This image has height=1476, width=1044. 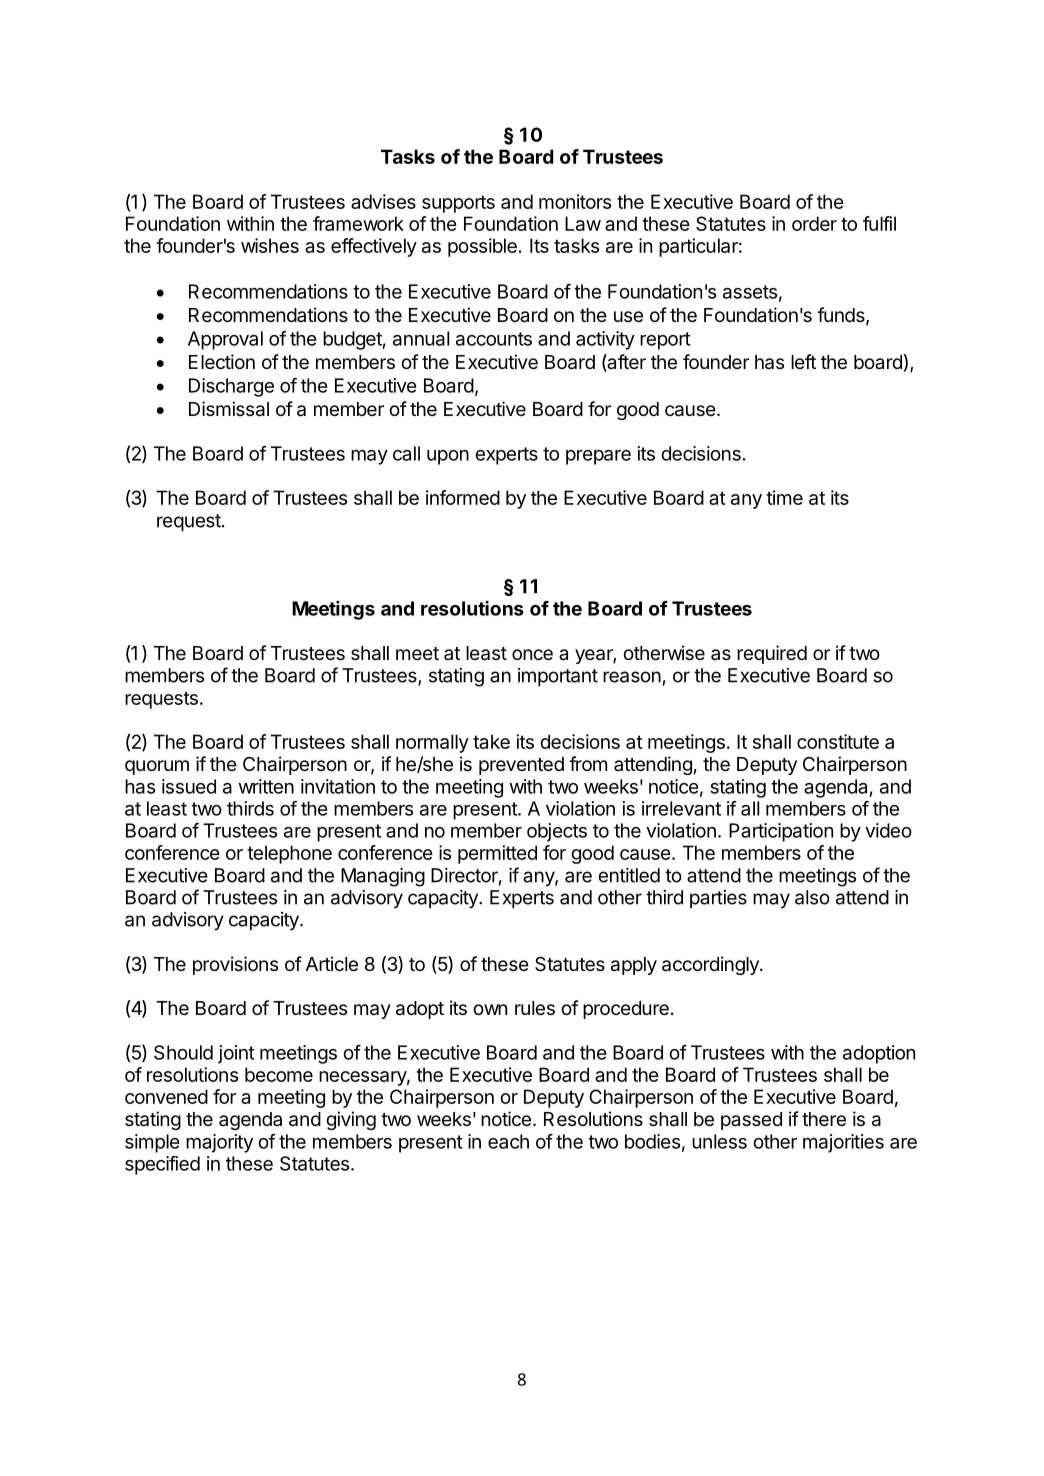 I want to click on required, so click(x=772, y=654).
